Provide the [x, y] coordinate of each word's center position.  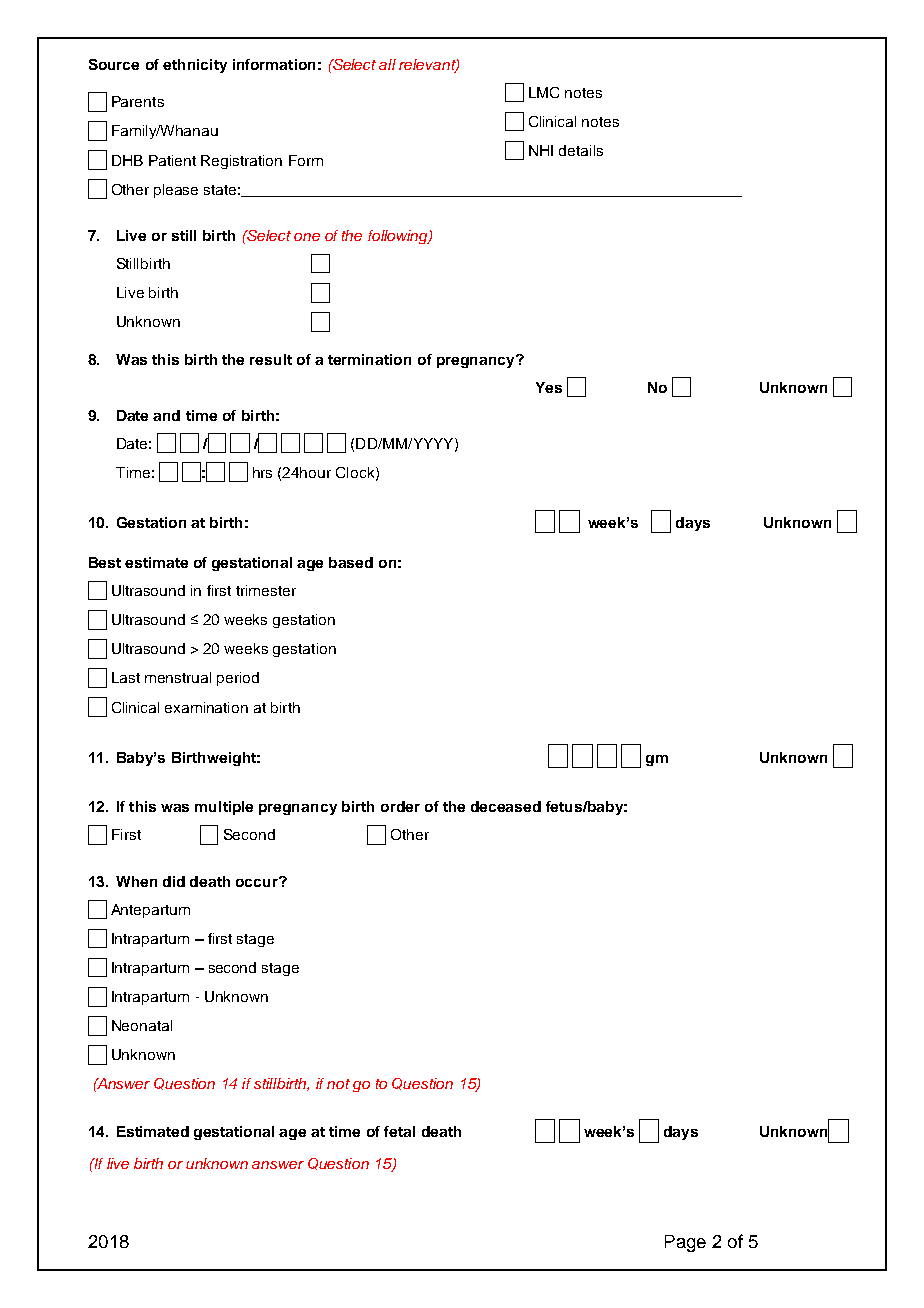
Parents [138, 101]
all [387, 64]
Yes [549, 387]
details [581, 150]
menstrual [178, 677]
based [351, 562]
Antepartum [150, 911]
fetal [399, 1131]
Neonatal [142, 1025]
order [400, 806]
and [166, 415]
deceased [506, 806]
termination [369, 359]
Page [685, 1243]
